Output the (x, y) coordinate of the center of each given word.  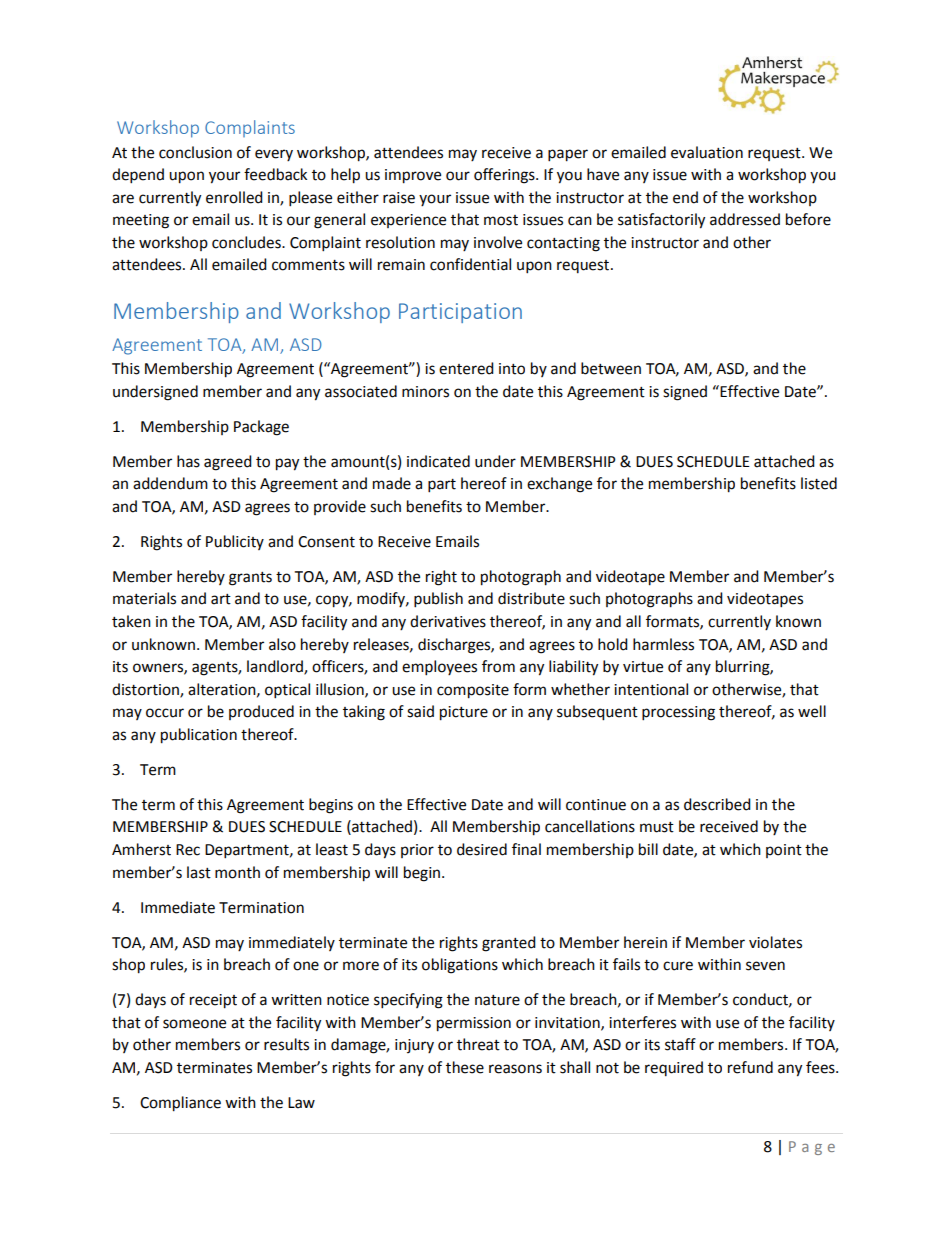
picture (464, 713)
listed (819, 483)
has (188, 461)
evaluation (707, 152)
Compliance (180, 1104)
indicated (438, 461)
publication (199, 736)
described (717, 804)
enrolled (234, 197)
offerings (505, 176)
